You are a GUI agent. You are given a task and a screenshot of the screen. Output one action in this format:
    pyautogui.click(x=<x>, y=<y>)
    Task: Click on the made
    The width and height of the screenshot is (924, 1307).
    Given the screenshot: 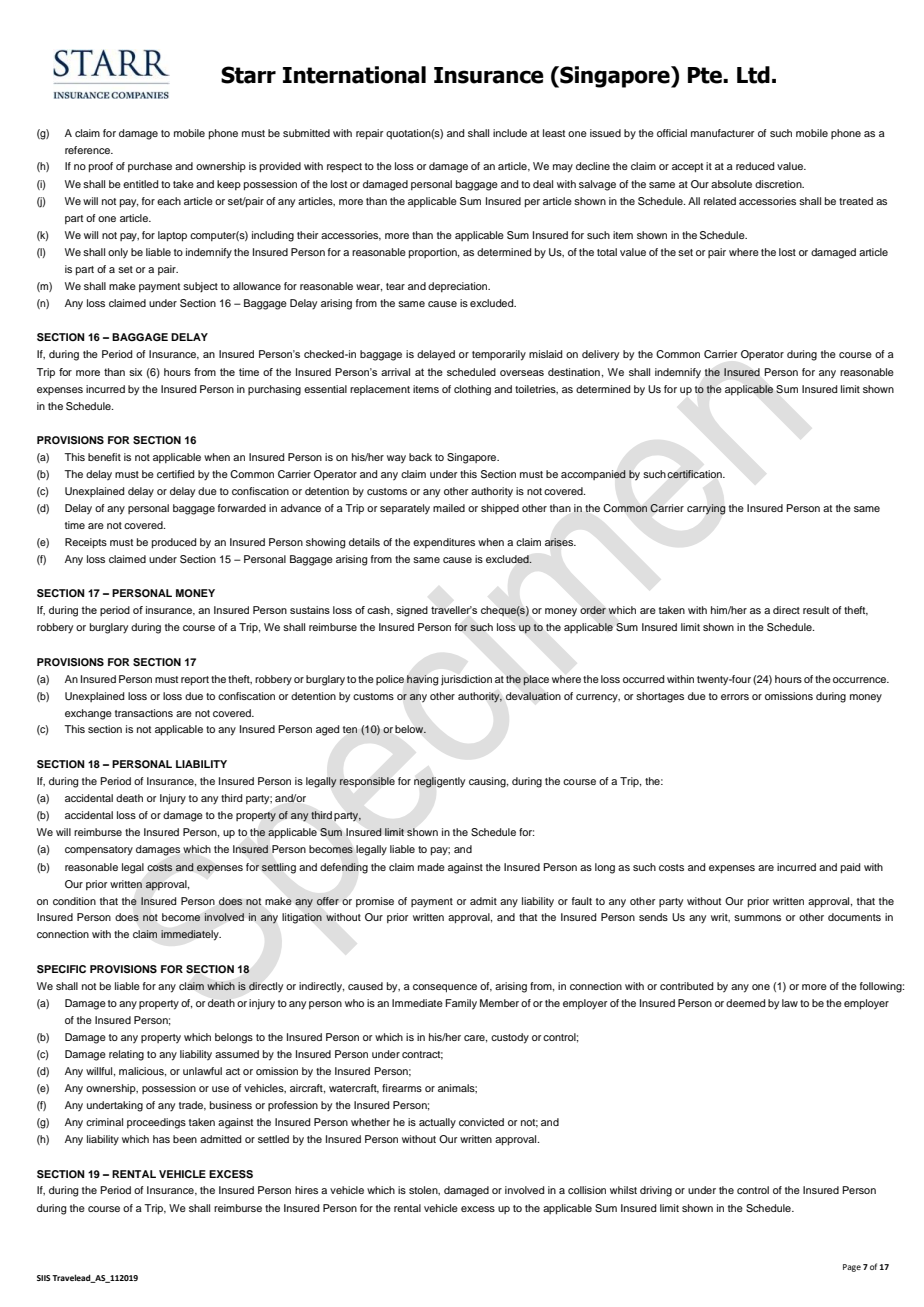 What is the action you would take?
    pyautogui.click(x=431, y=867)
